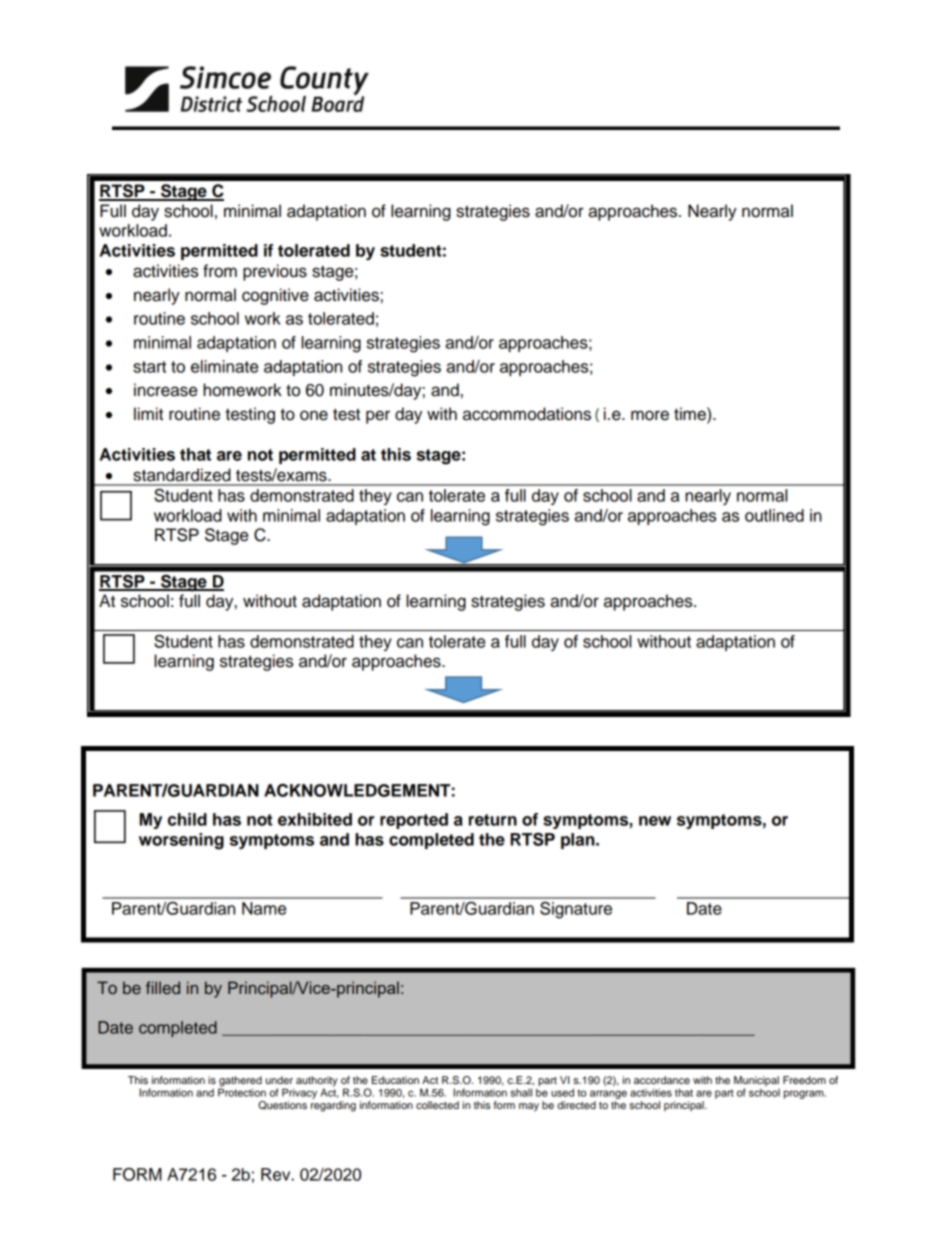 The width and height of the image is (952, 1233). What do you see at coordinates (493, 820) in the image?
I see `return` at bounding box center [493, 820].
